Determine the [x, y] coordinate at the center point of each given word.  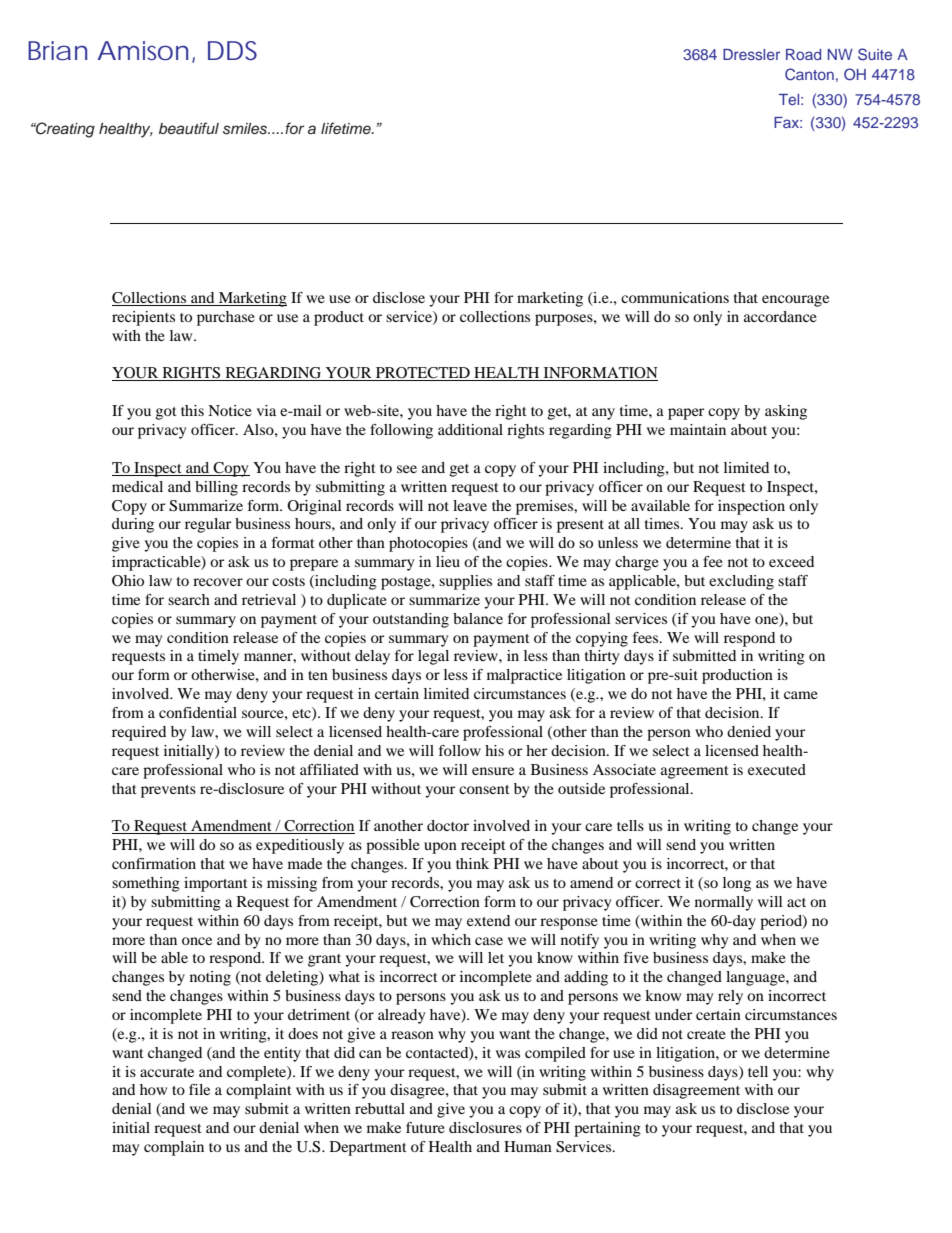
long [737, 884]
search [189, 599]
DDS [232, 50]
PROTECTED [423, 374]
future [425, 1127]
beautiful [189, 128]
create [706, 1034]
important [216, 884]
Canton [809, 74]
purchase [226, 318]
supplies [465, 582]
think [472, 863]
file [199, 1089]
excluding [741, 582]
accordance [780, 316]
